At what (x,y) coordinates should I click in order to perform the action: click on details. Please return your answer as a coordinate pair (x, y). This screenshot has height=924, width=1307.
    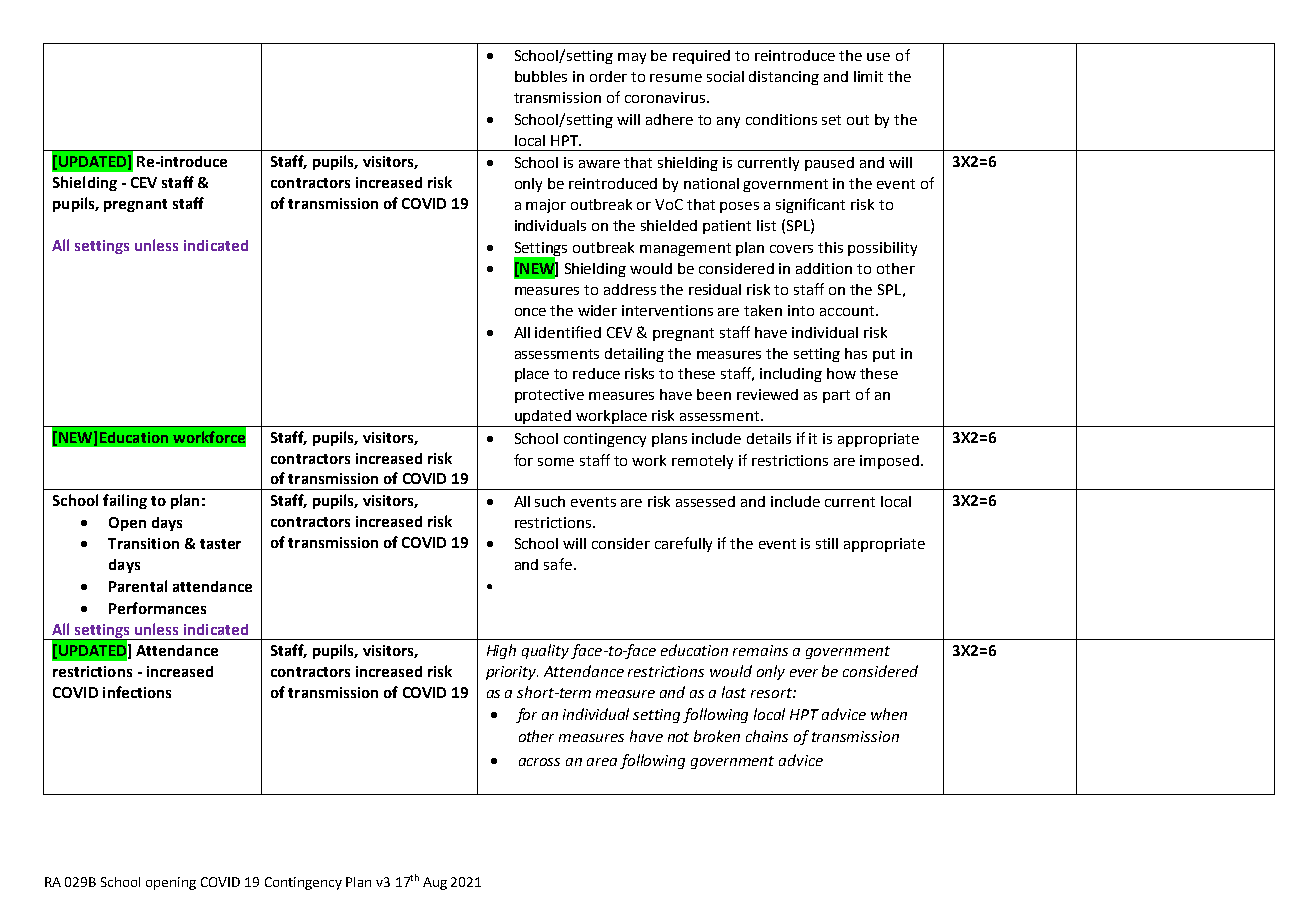
    Looking at the image, I should click on (769, 438).
